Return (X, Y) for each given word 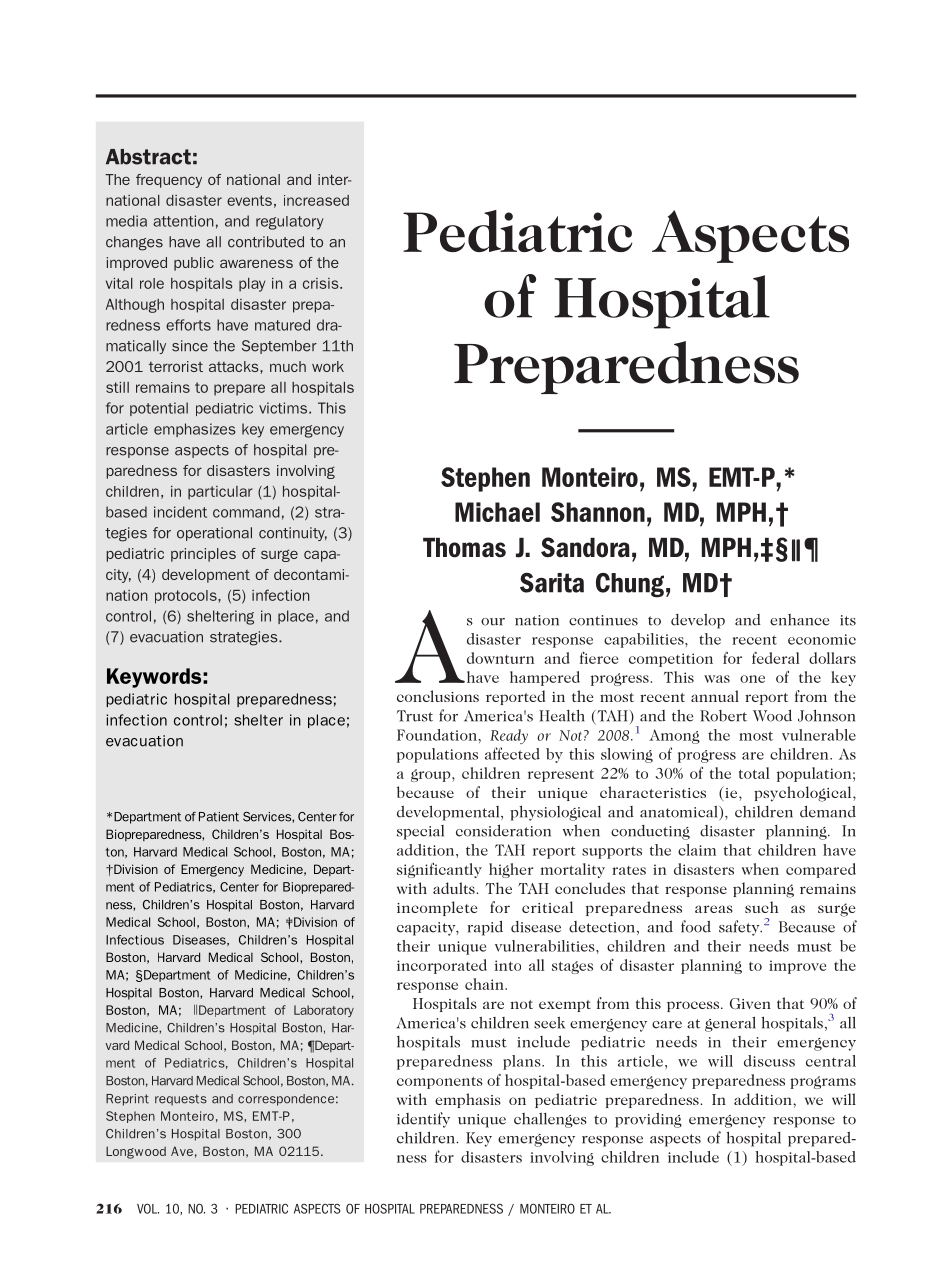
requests (181, 1100)
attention (183, 221)
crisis (322, 283)
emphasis (468, 1100)
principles (203, 555)
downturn (500, 658)
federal (775, 658)
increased (316, 200)
